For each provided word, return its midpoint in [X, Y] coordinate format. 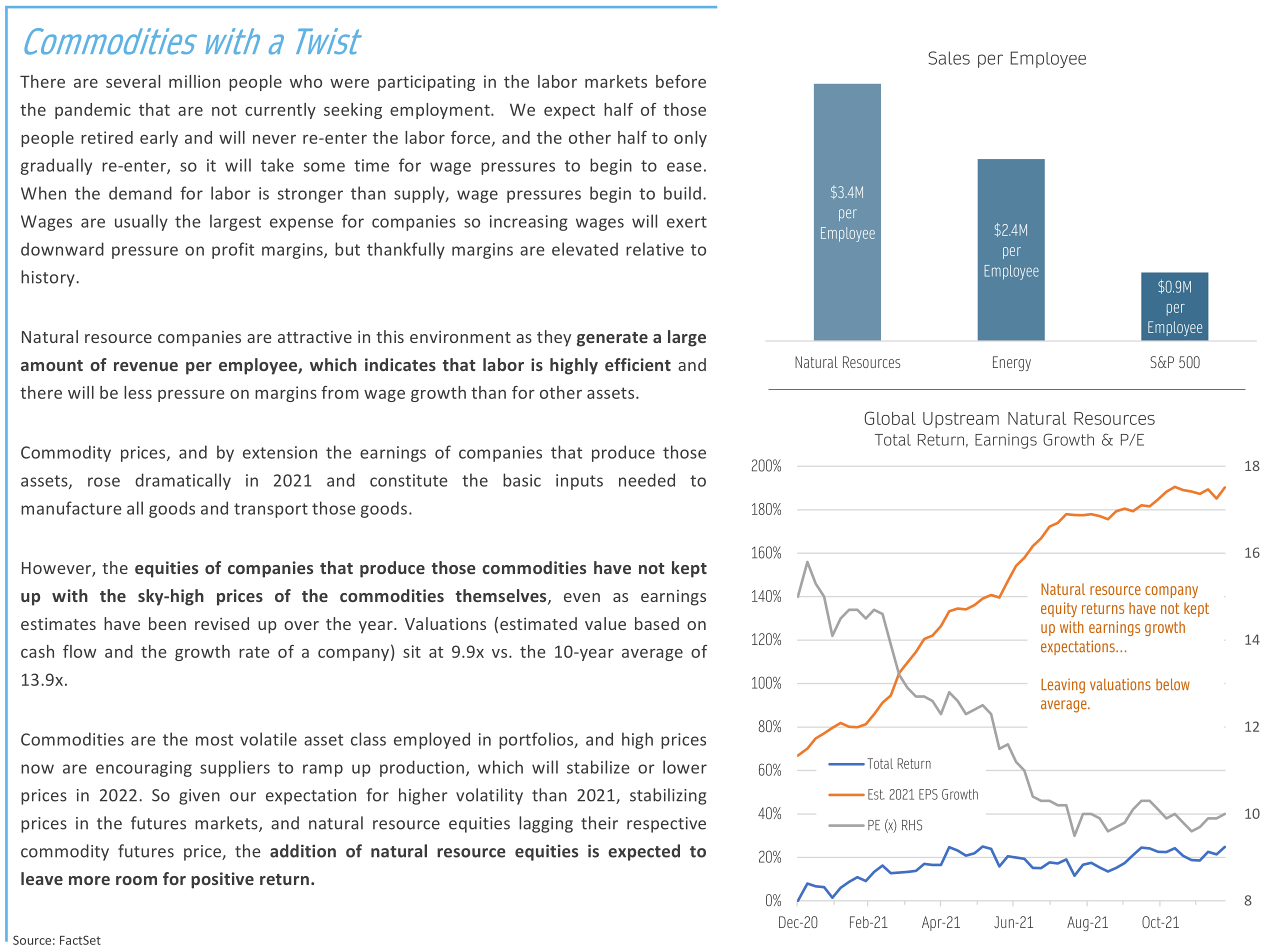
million [194, 81]
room [136, 880]
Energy [1012, 363]
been [167, 623]
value [605, 623]
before [681, 81]
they [554, 338]
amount [52, 365]
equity [1059, 609]
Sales [949, 58]
